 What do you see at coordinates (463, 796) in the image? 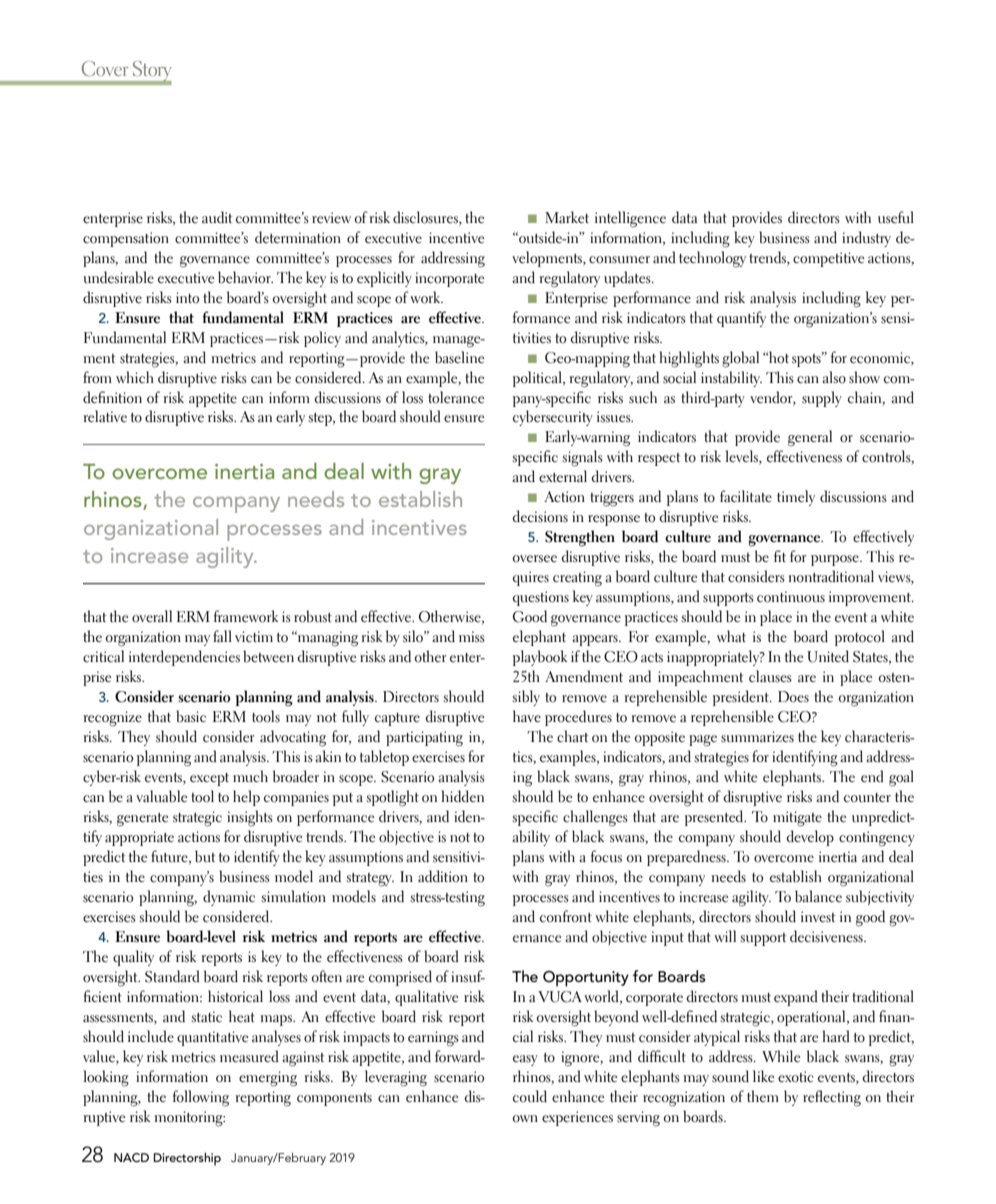
I see `hidden` at bounding box center [463, 796].
